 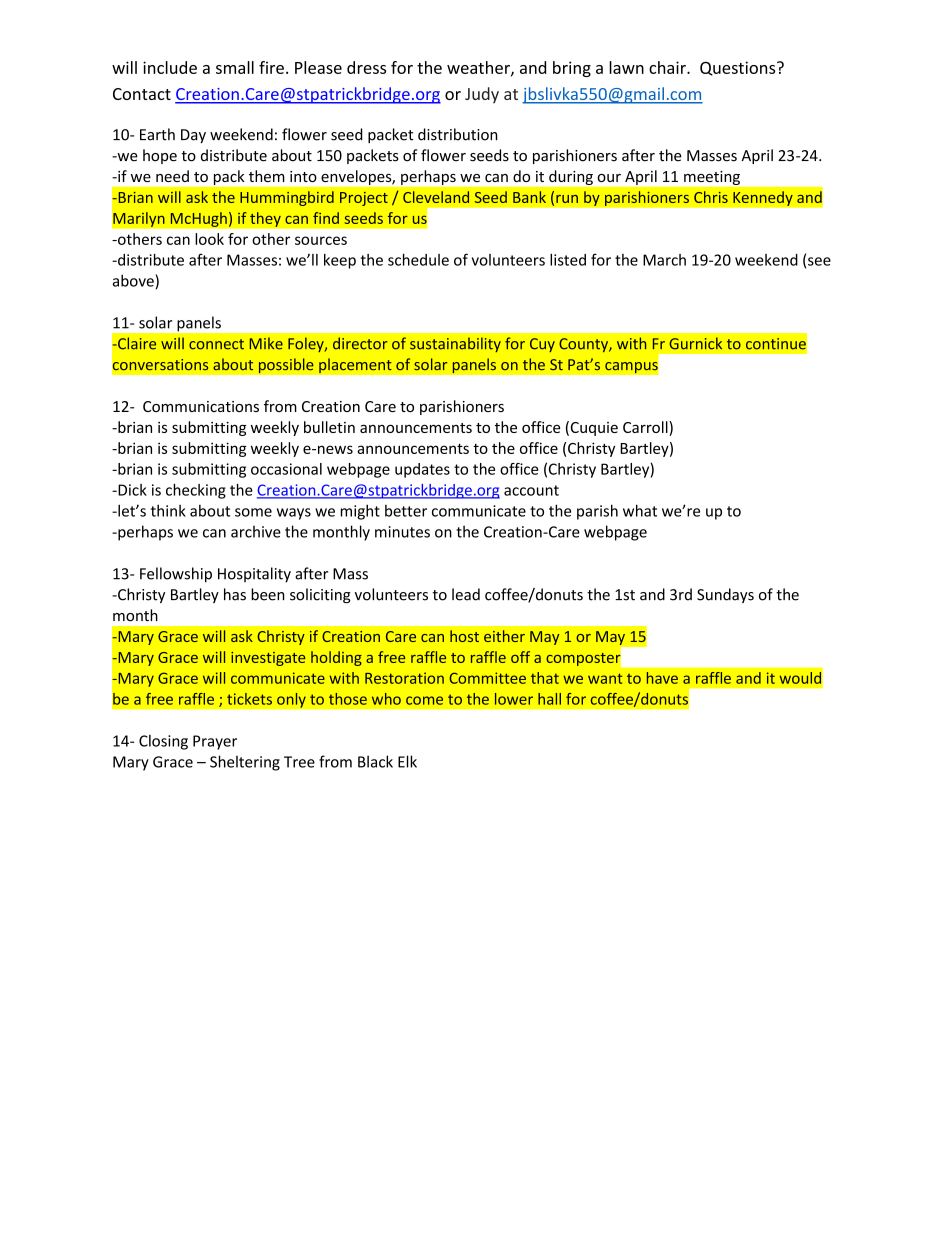 I want to click on Prayer, so click(x=215, y=742).
